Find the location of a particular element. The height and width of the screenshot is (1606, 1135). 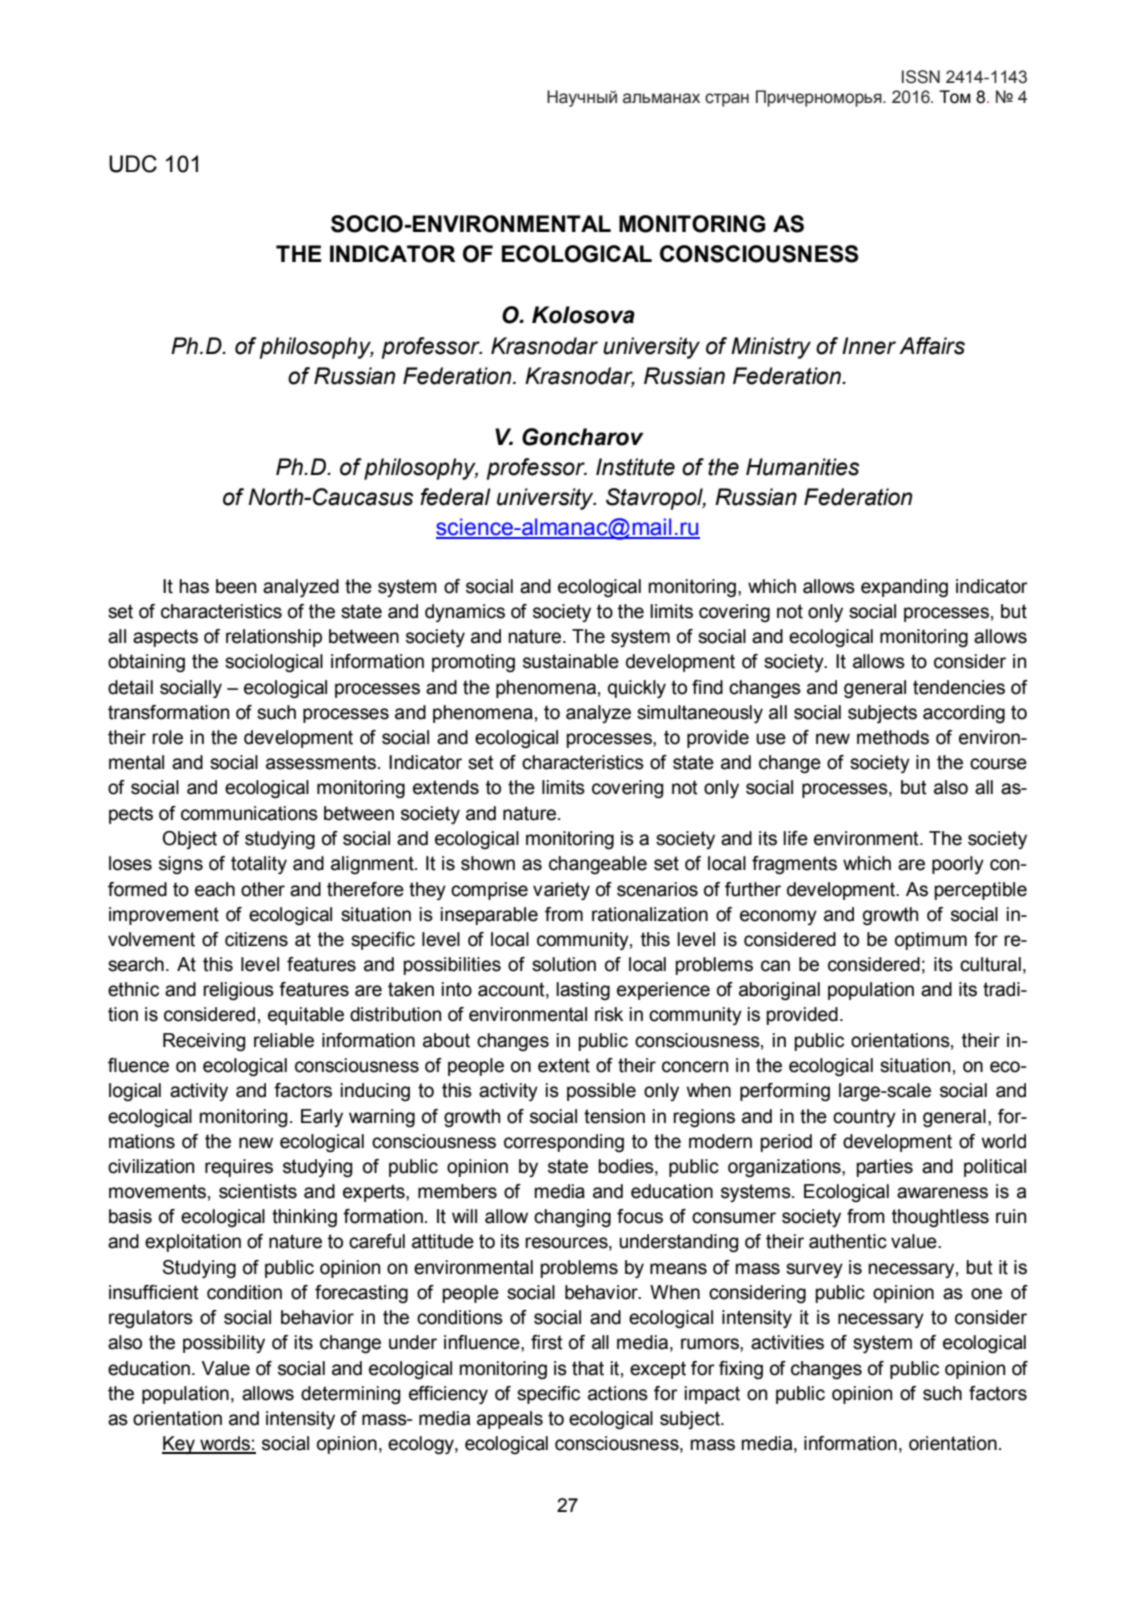

Receiving is located at coordinates (204, 1042).
